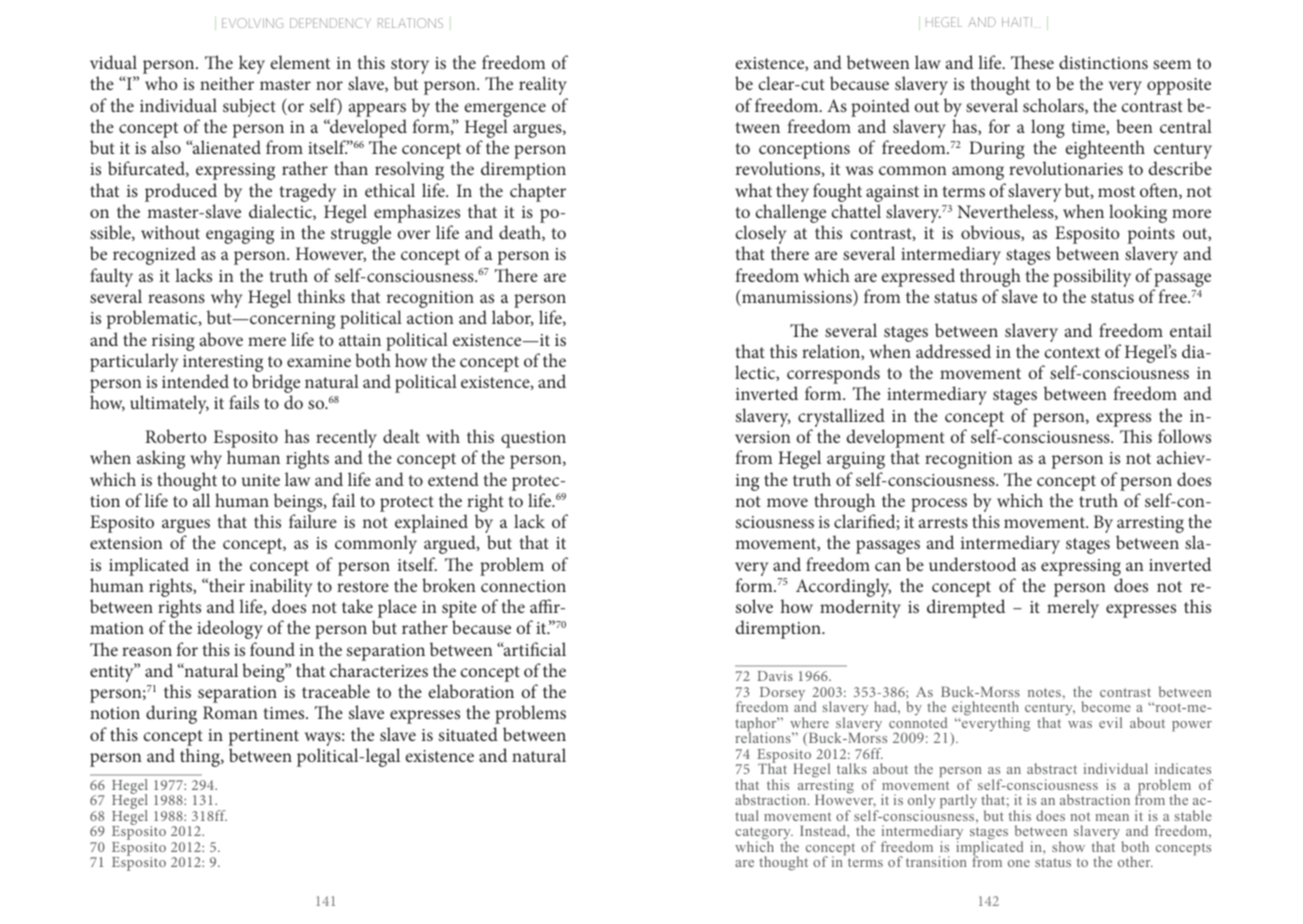 The width and height of the screenshot is (1303, 924). Describe the element at coordinates (281, 589) in the screenshot. I see `inability` at that location.
